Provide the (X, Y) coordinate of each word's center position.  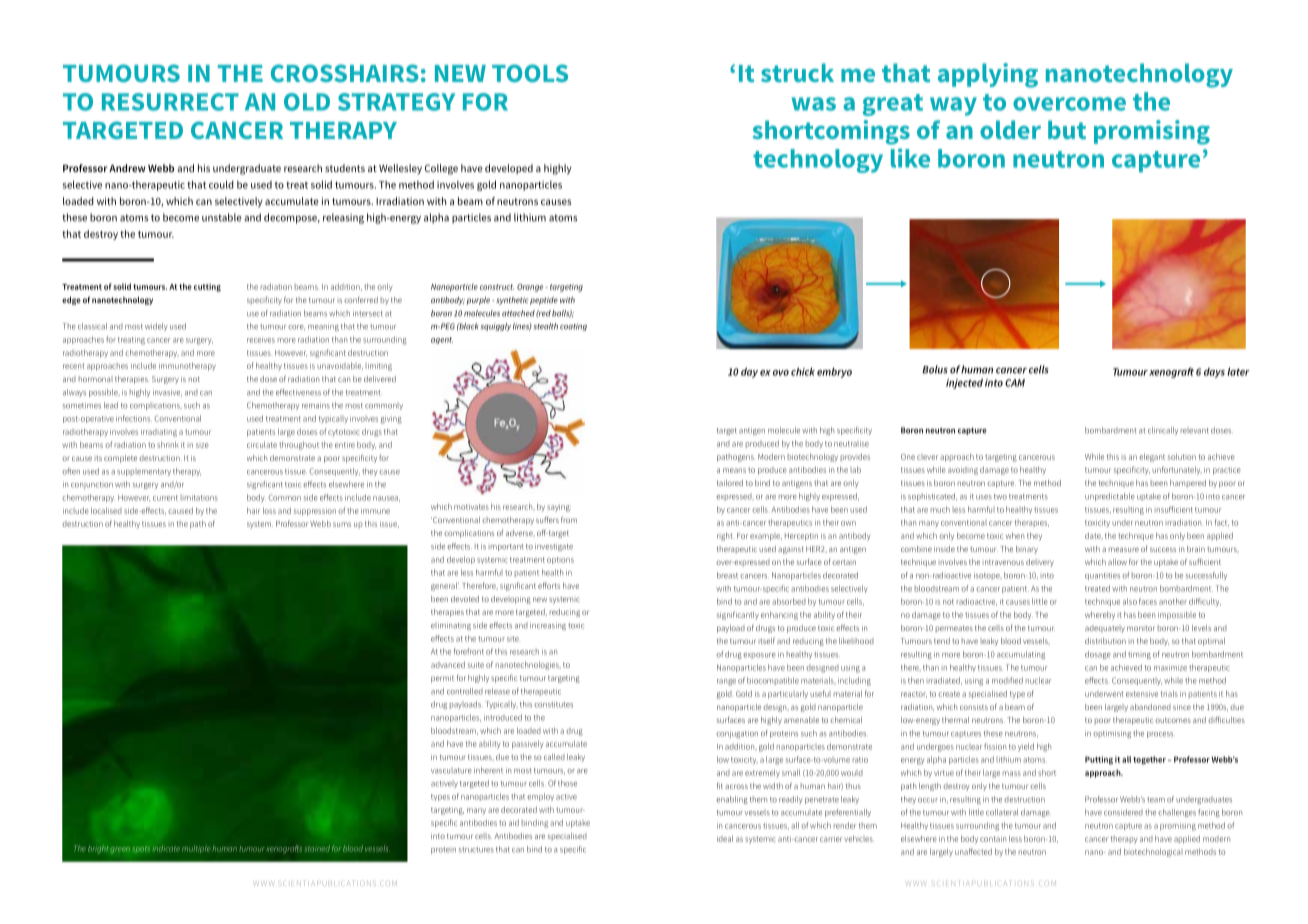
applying (988, 75)
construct (497, 287)
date (1094, 536)
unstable (222, 217)
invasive (167, 393)
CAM (1015, 383)
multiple (196, 849)
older (1010, 129)
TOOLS (530, 73)
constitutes (553, 704)
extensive (1142, 694)
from (569, 519)
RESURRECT (170, 102)
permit (442, 679)
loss (269, 510)
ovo (781, 373)
